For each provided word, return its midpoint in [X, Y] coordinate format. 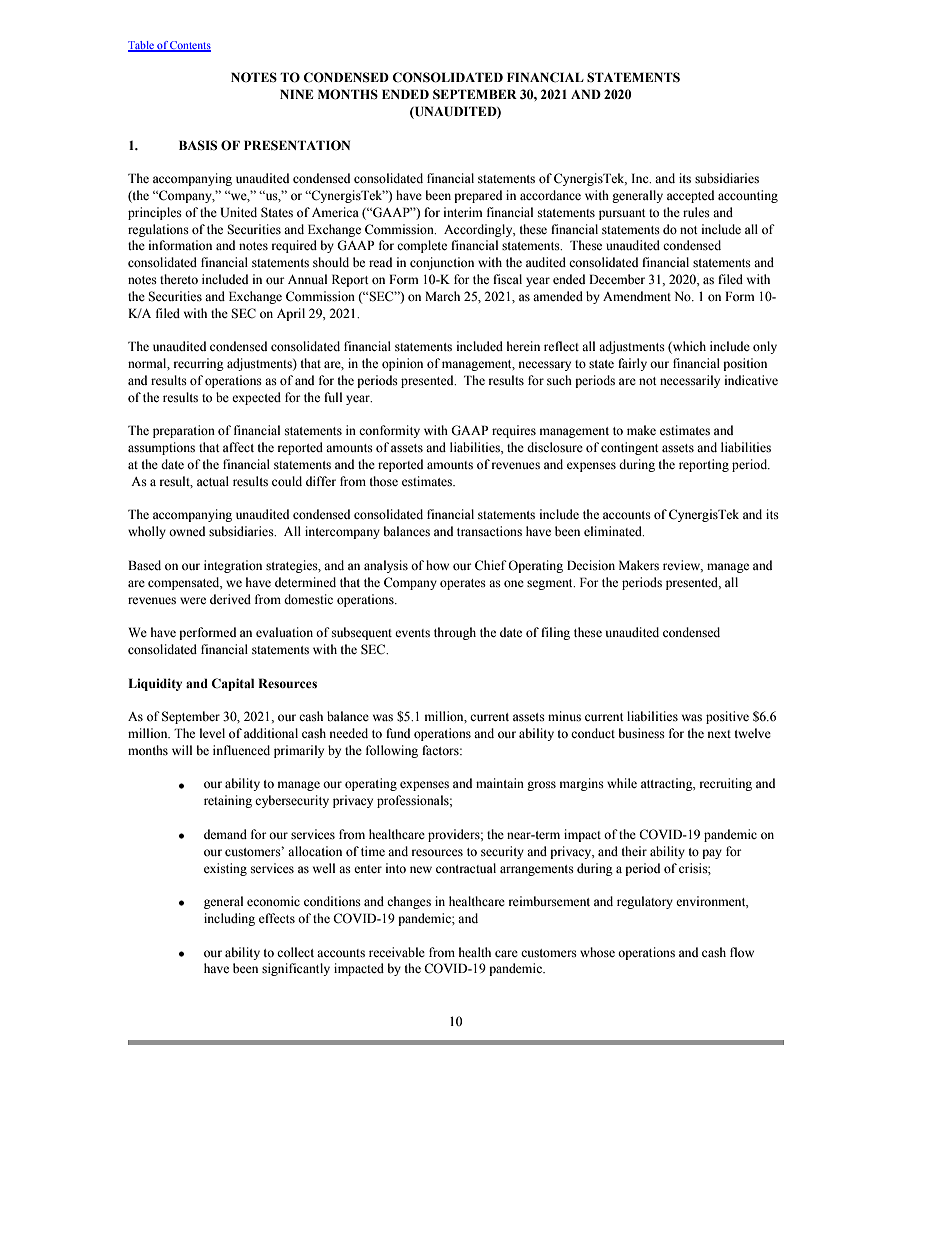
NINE [296, 94]
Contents [190, 46]
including [229, 919]
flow [742, 952]
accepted [690, 196]
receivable [397, 952]
